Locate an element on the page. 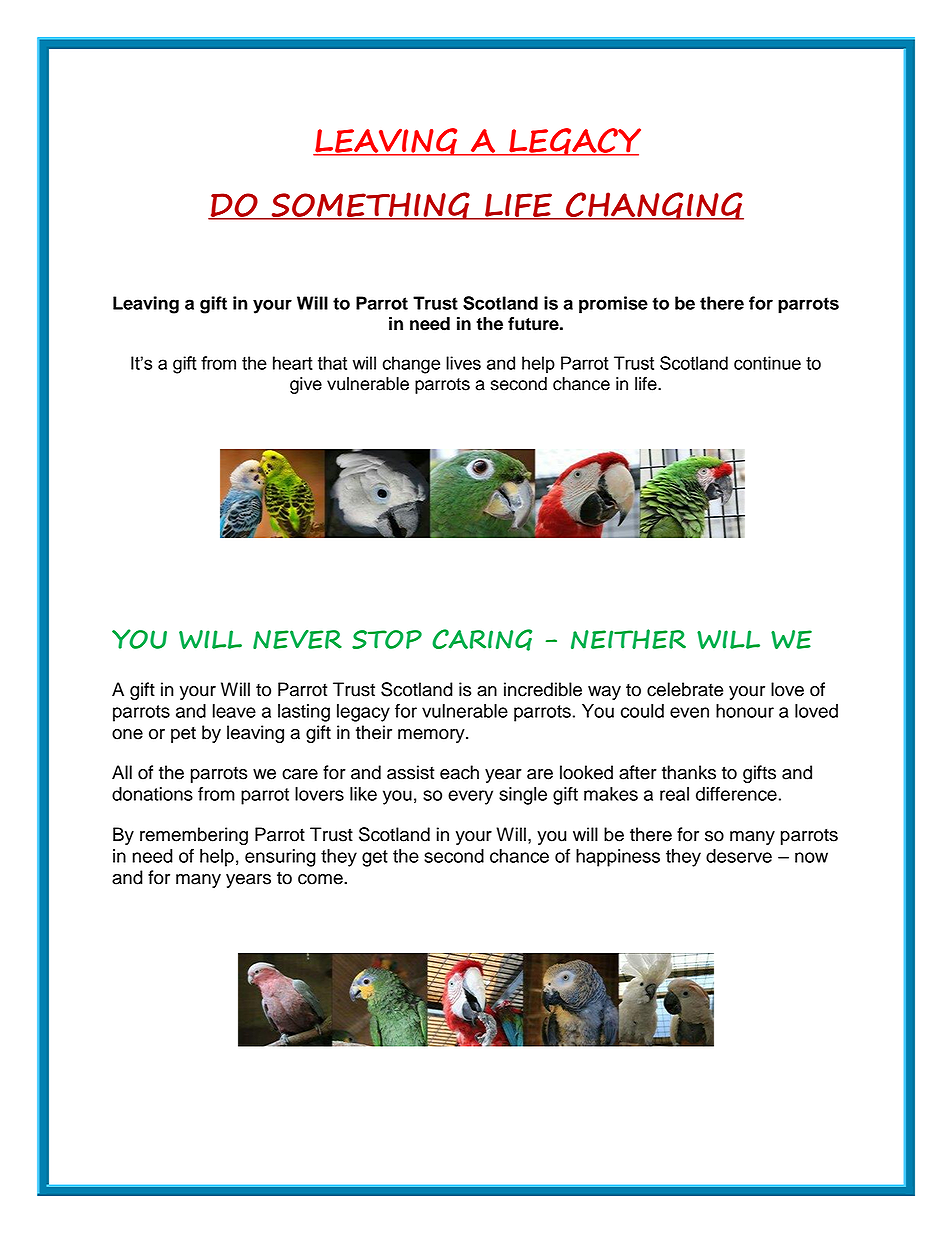 The height and width of the page is (1233, 952). SOMETHING is located at coordinates (370, 206).
